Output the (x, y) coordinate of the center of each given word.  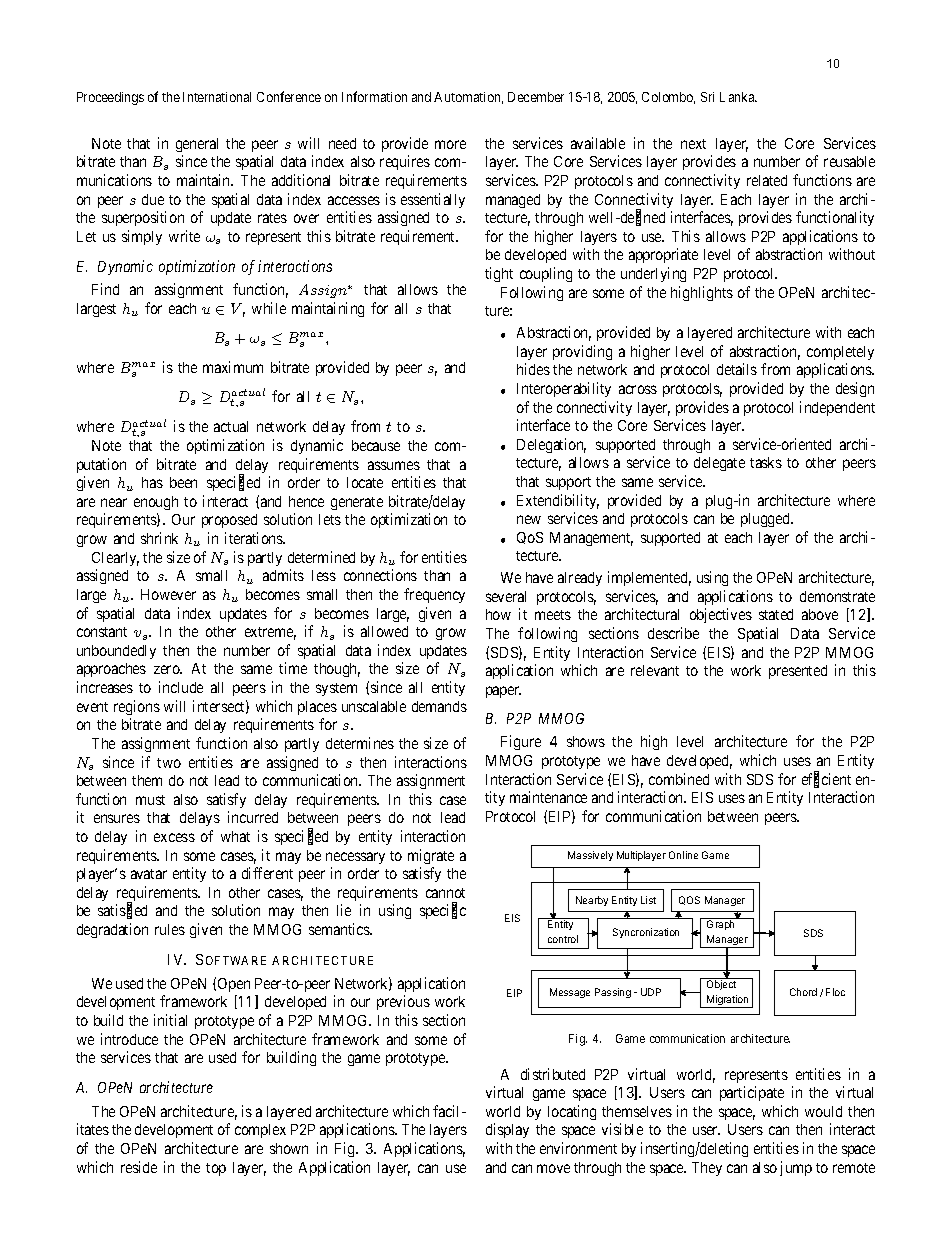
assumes (394, 465)
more (450, 144)
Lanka (738, 97)
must (150, 800)
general (197, 145)
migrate (431, 856)
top (216, 1169)
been (183, 482)
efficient (826, 780)
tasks (766, 462)
